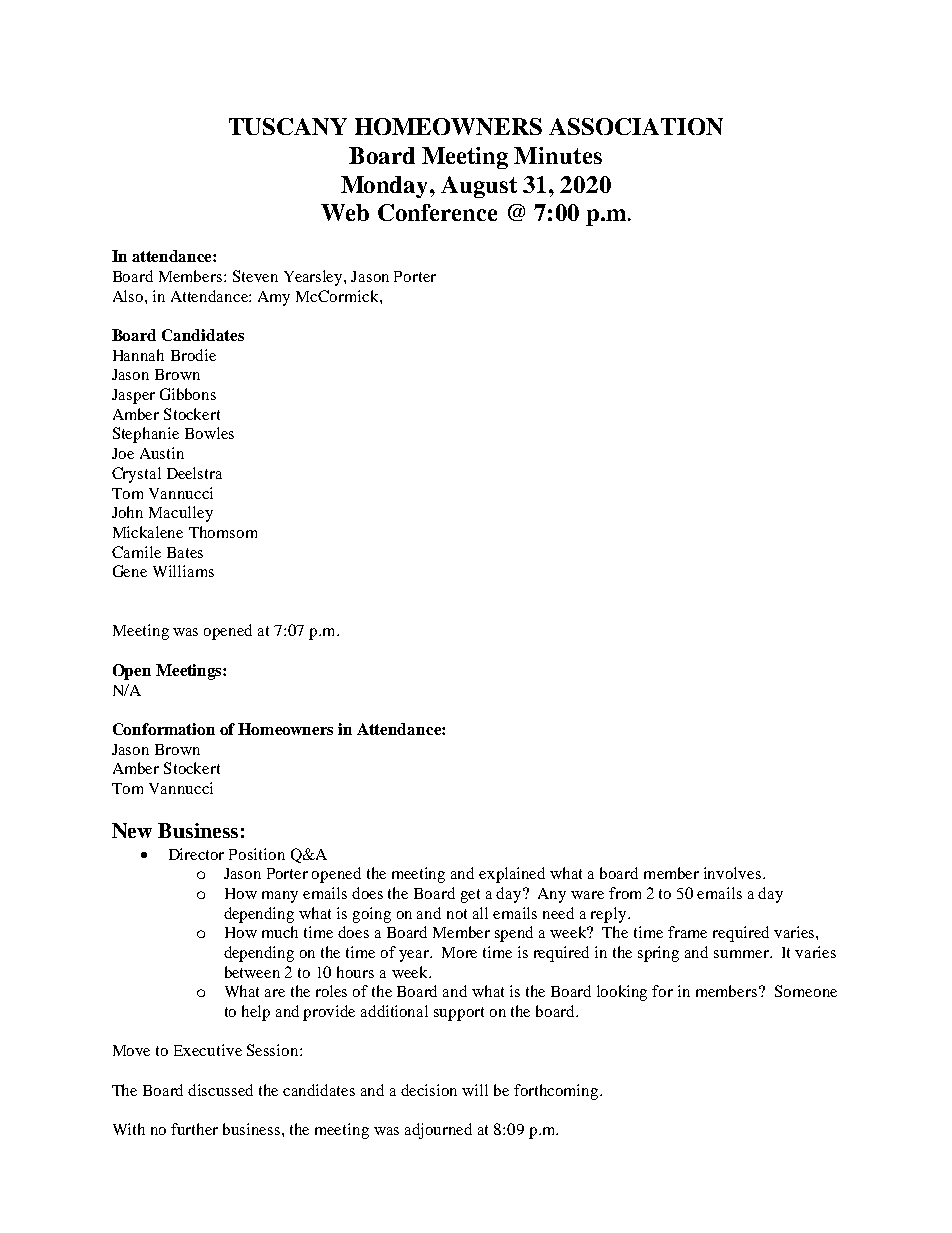  What do you see at coordinates (479, 187) in the image?
I see `August` at bounding box center [479, 187].
